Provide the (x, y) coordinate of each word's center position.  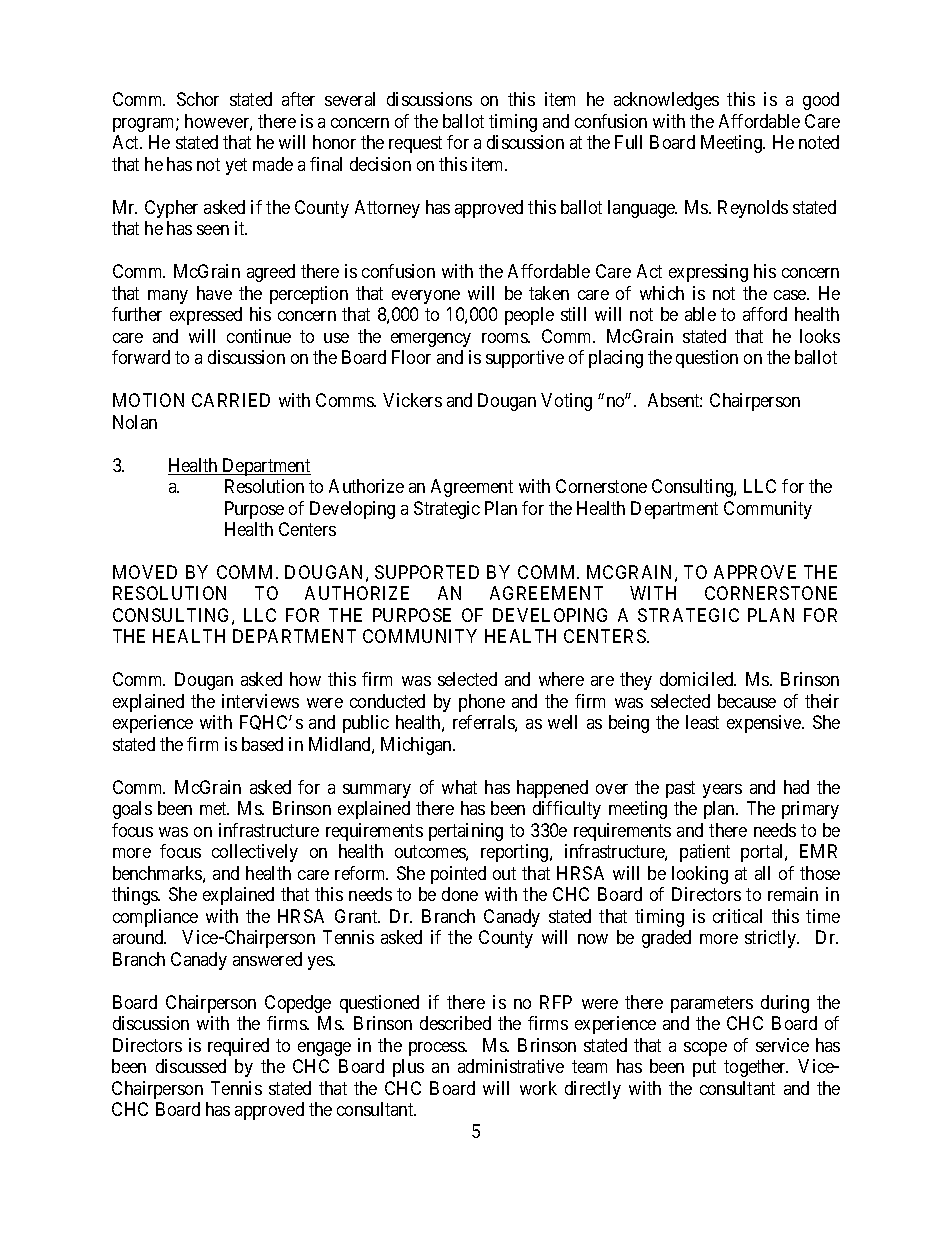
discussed (191, 1066)
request (415, 145)
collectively (255, 853)
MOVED (145, 572)
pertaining (466, 832)
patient (705, 853)
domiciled (698, 679)
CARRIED (231, 400)
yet (236, 166)
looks (820, 336)
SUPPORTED (427, 572)
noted (819, 142)
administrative (511, 1066)
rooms (505, 338)
